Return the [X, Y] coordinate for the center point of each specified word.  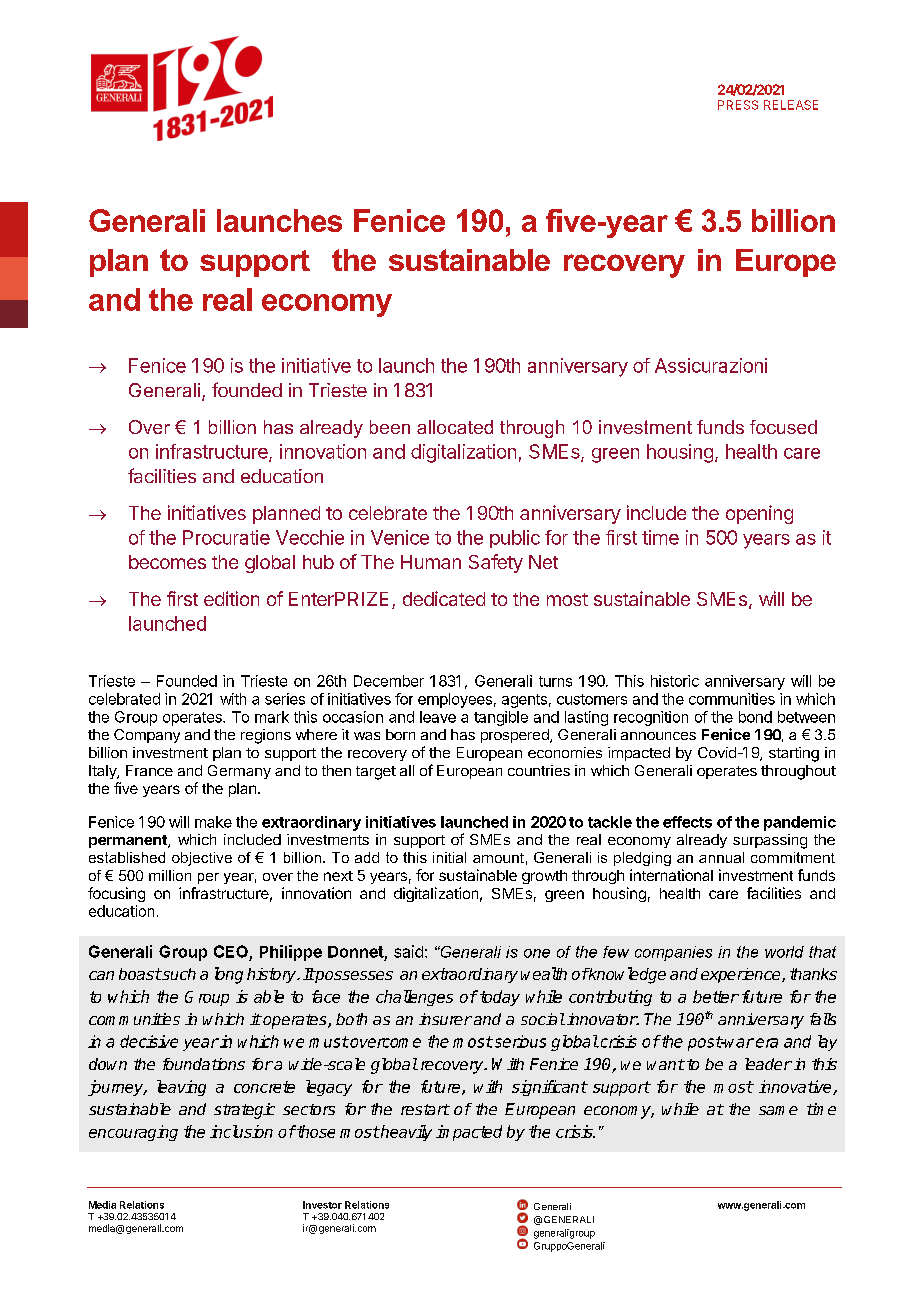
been [390, 427]
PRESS [738, 105]
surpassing [770, 841]
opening [759, 514]
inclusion [241, 1131]
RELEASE [791, 105]
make [213, 822]
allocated [455, 427]
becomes [167, 562]
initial [449, 857]
